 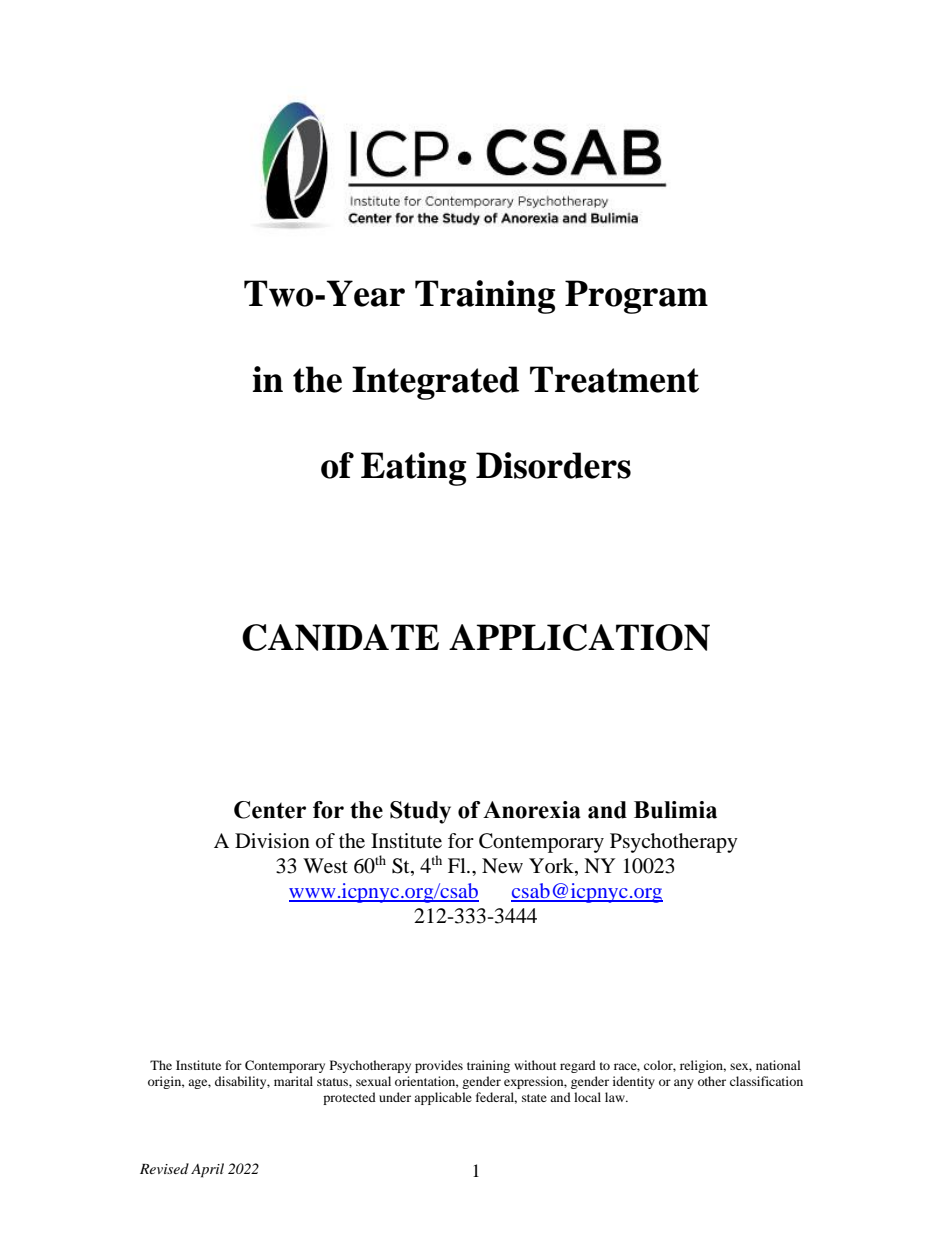 What do you see at coordinates (207, 1170) in the page?
I see `April` at bounding box center [207, 1170].
